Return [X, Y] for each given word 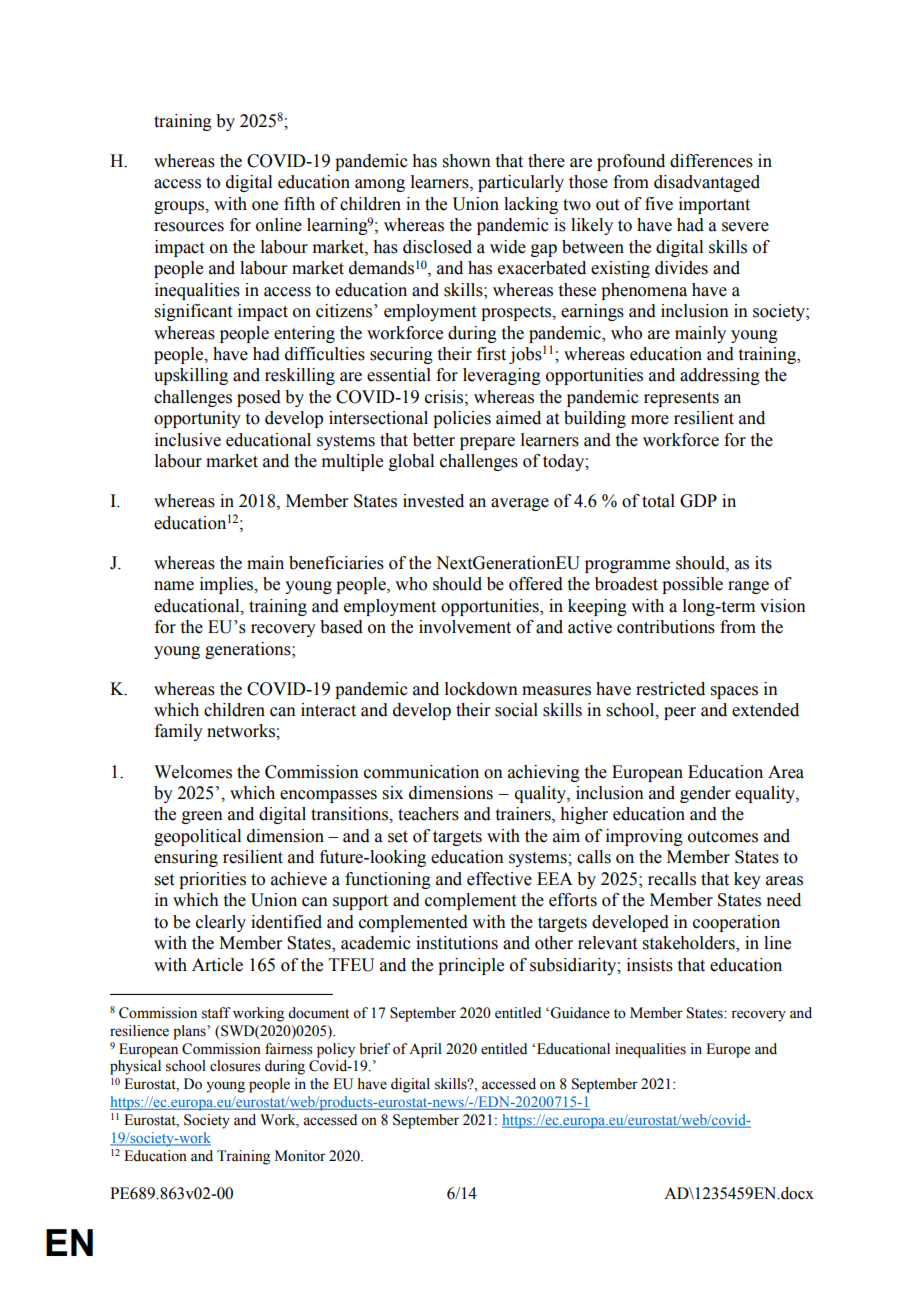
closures [235, 1066]
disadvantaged [707, 183]
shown [467, 161]
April [425, 1050]
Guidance [580, 1013]
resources [189, 227]
